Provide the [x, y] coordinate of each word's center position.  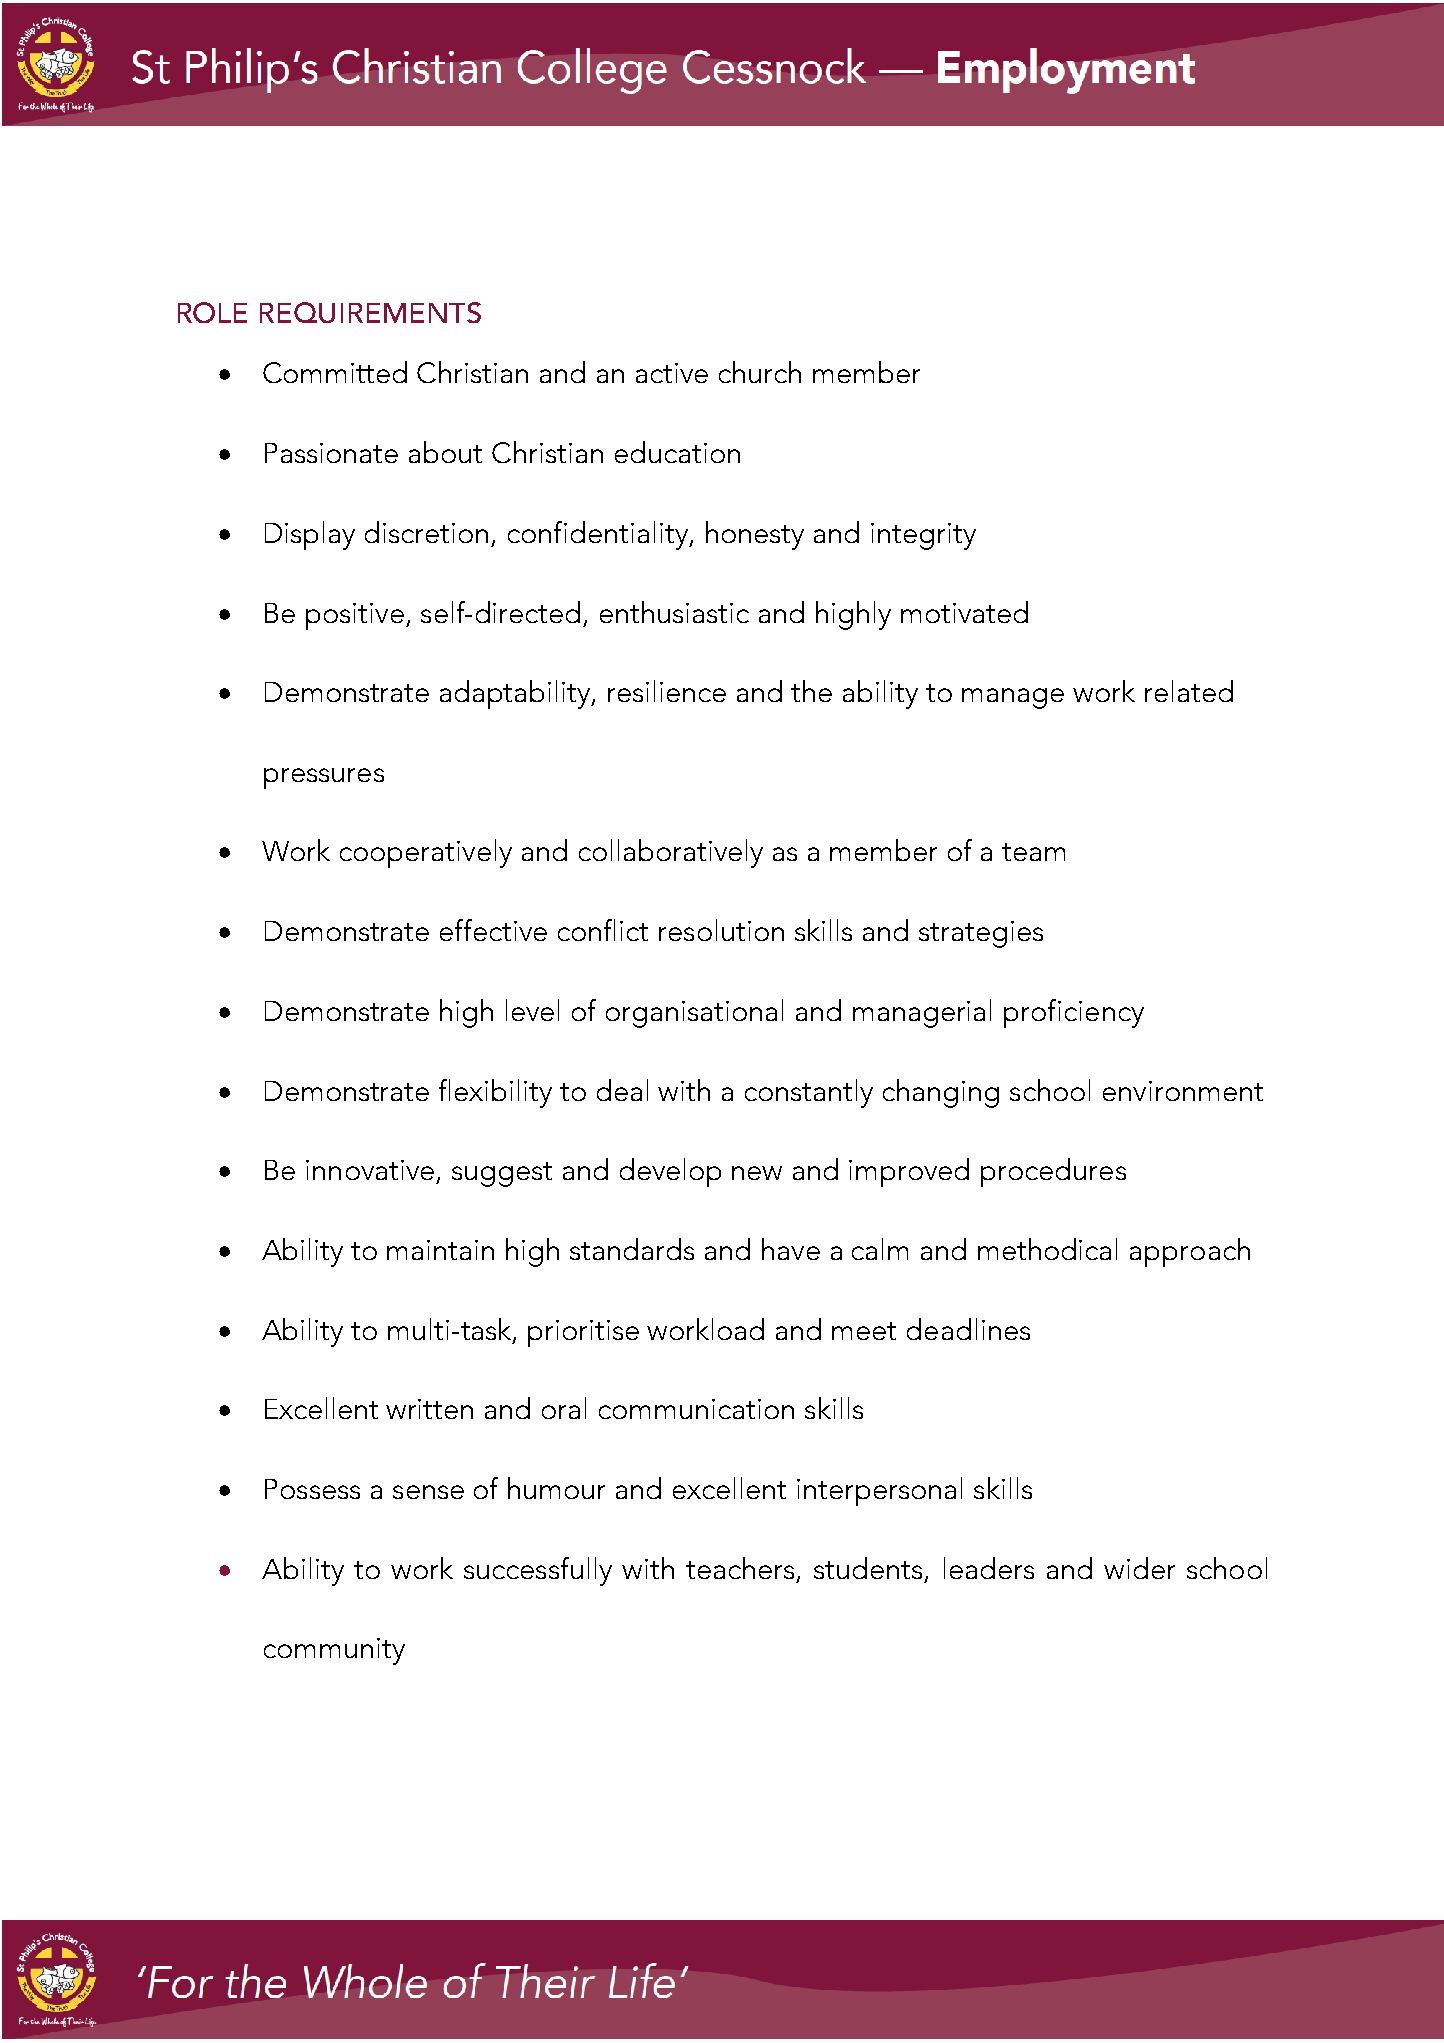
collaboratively [671, 853]
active [672, 373]
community [334, 1651]
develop [670, 1172]
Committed [335, 372]
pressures [324, 778]
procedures [1053, 1172]
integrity [923, 536]
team [1033, 852]
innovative [370, 1170]
